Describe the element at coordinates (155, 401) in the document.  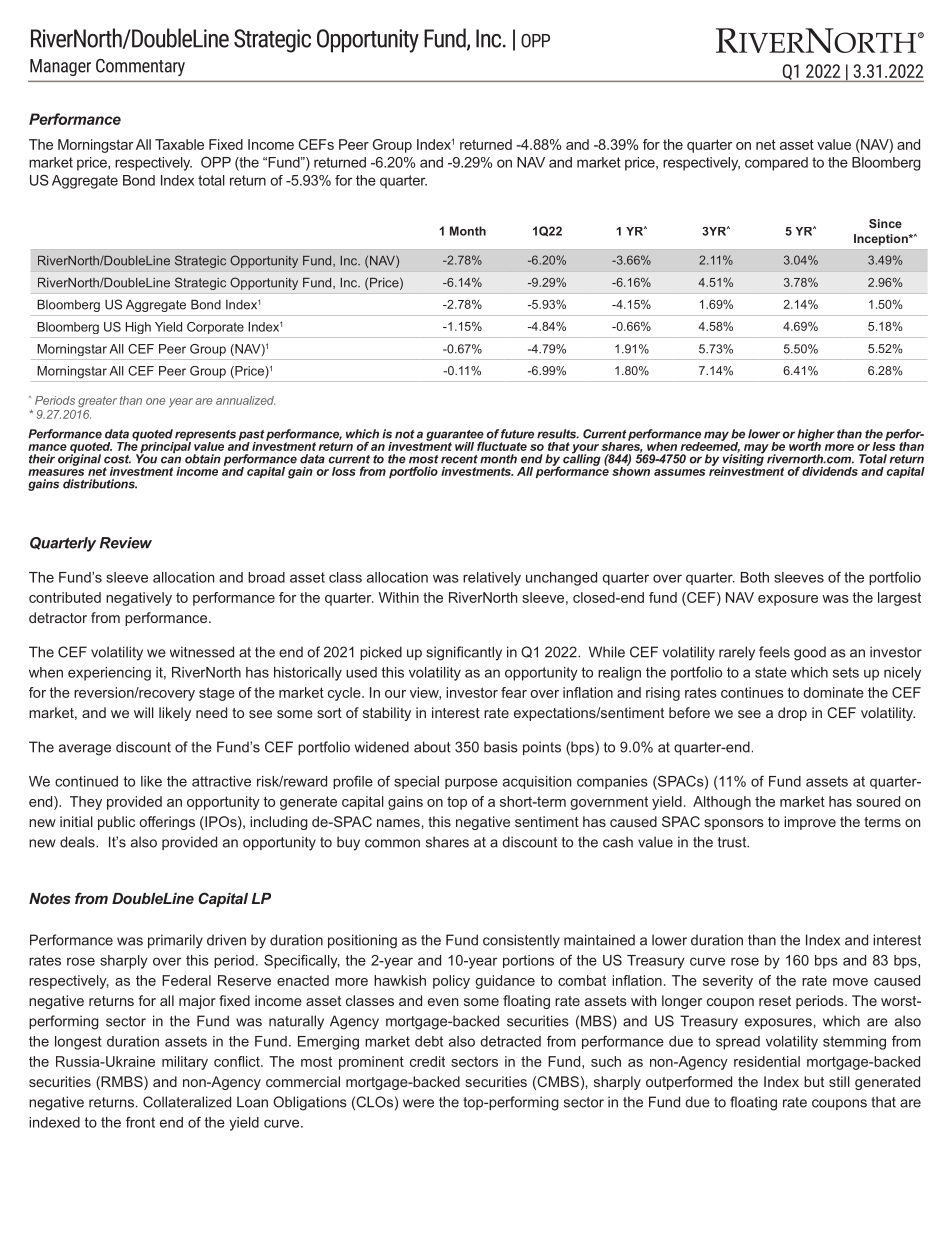
I see `one` at that location.
